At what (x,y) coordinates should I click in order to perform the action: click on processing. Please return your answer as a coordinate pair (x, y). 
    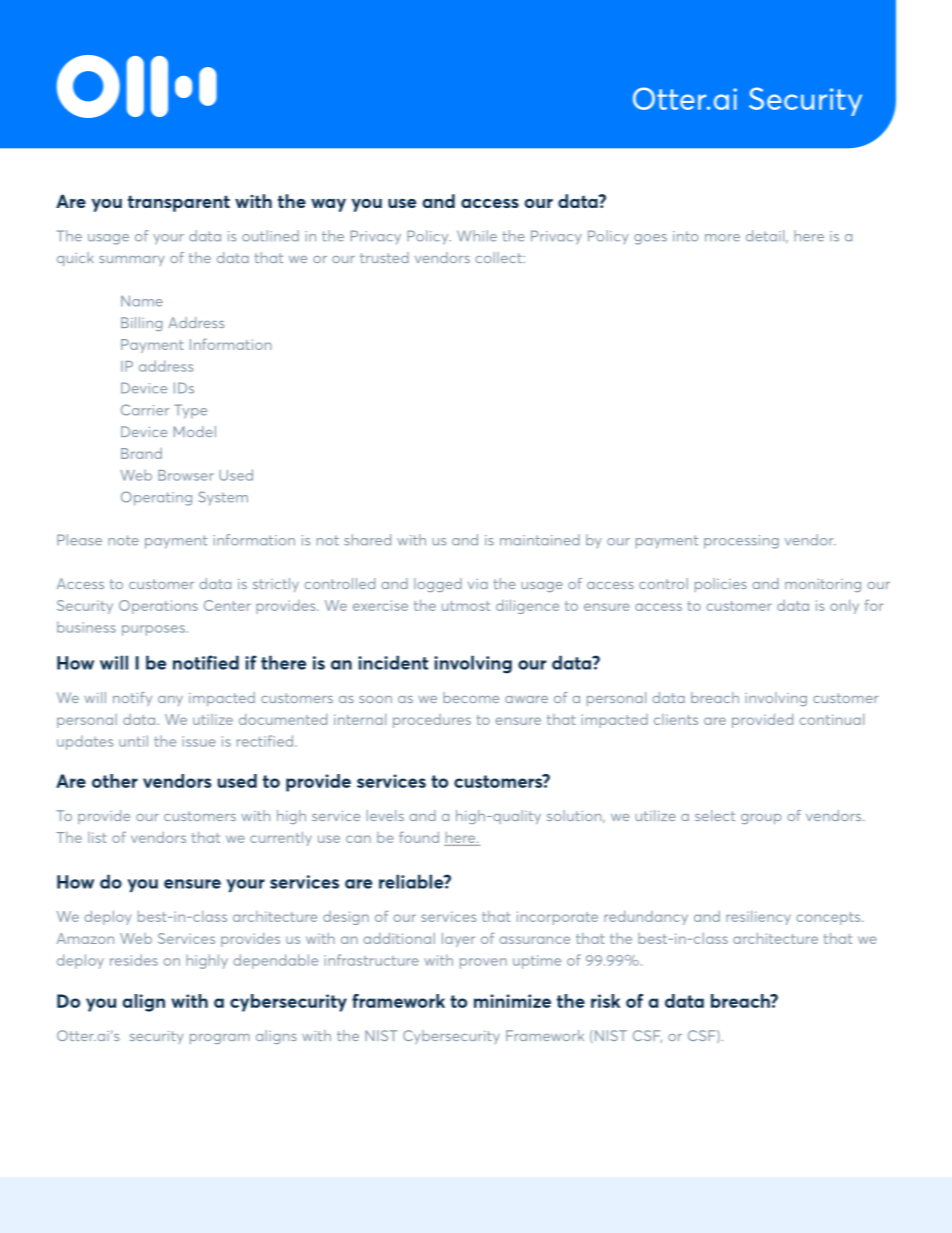
    Looking at the image, I should click on (741, 542).
